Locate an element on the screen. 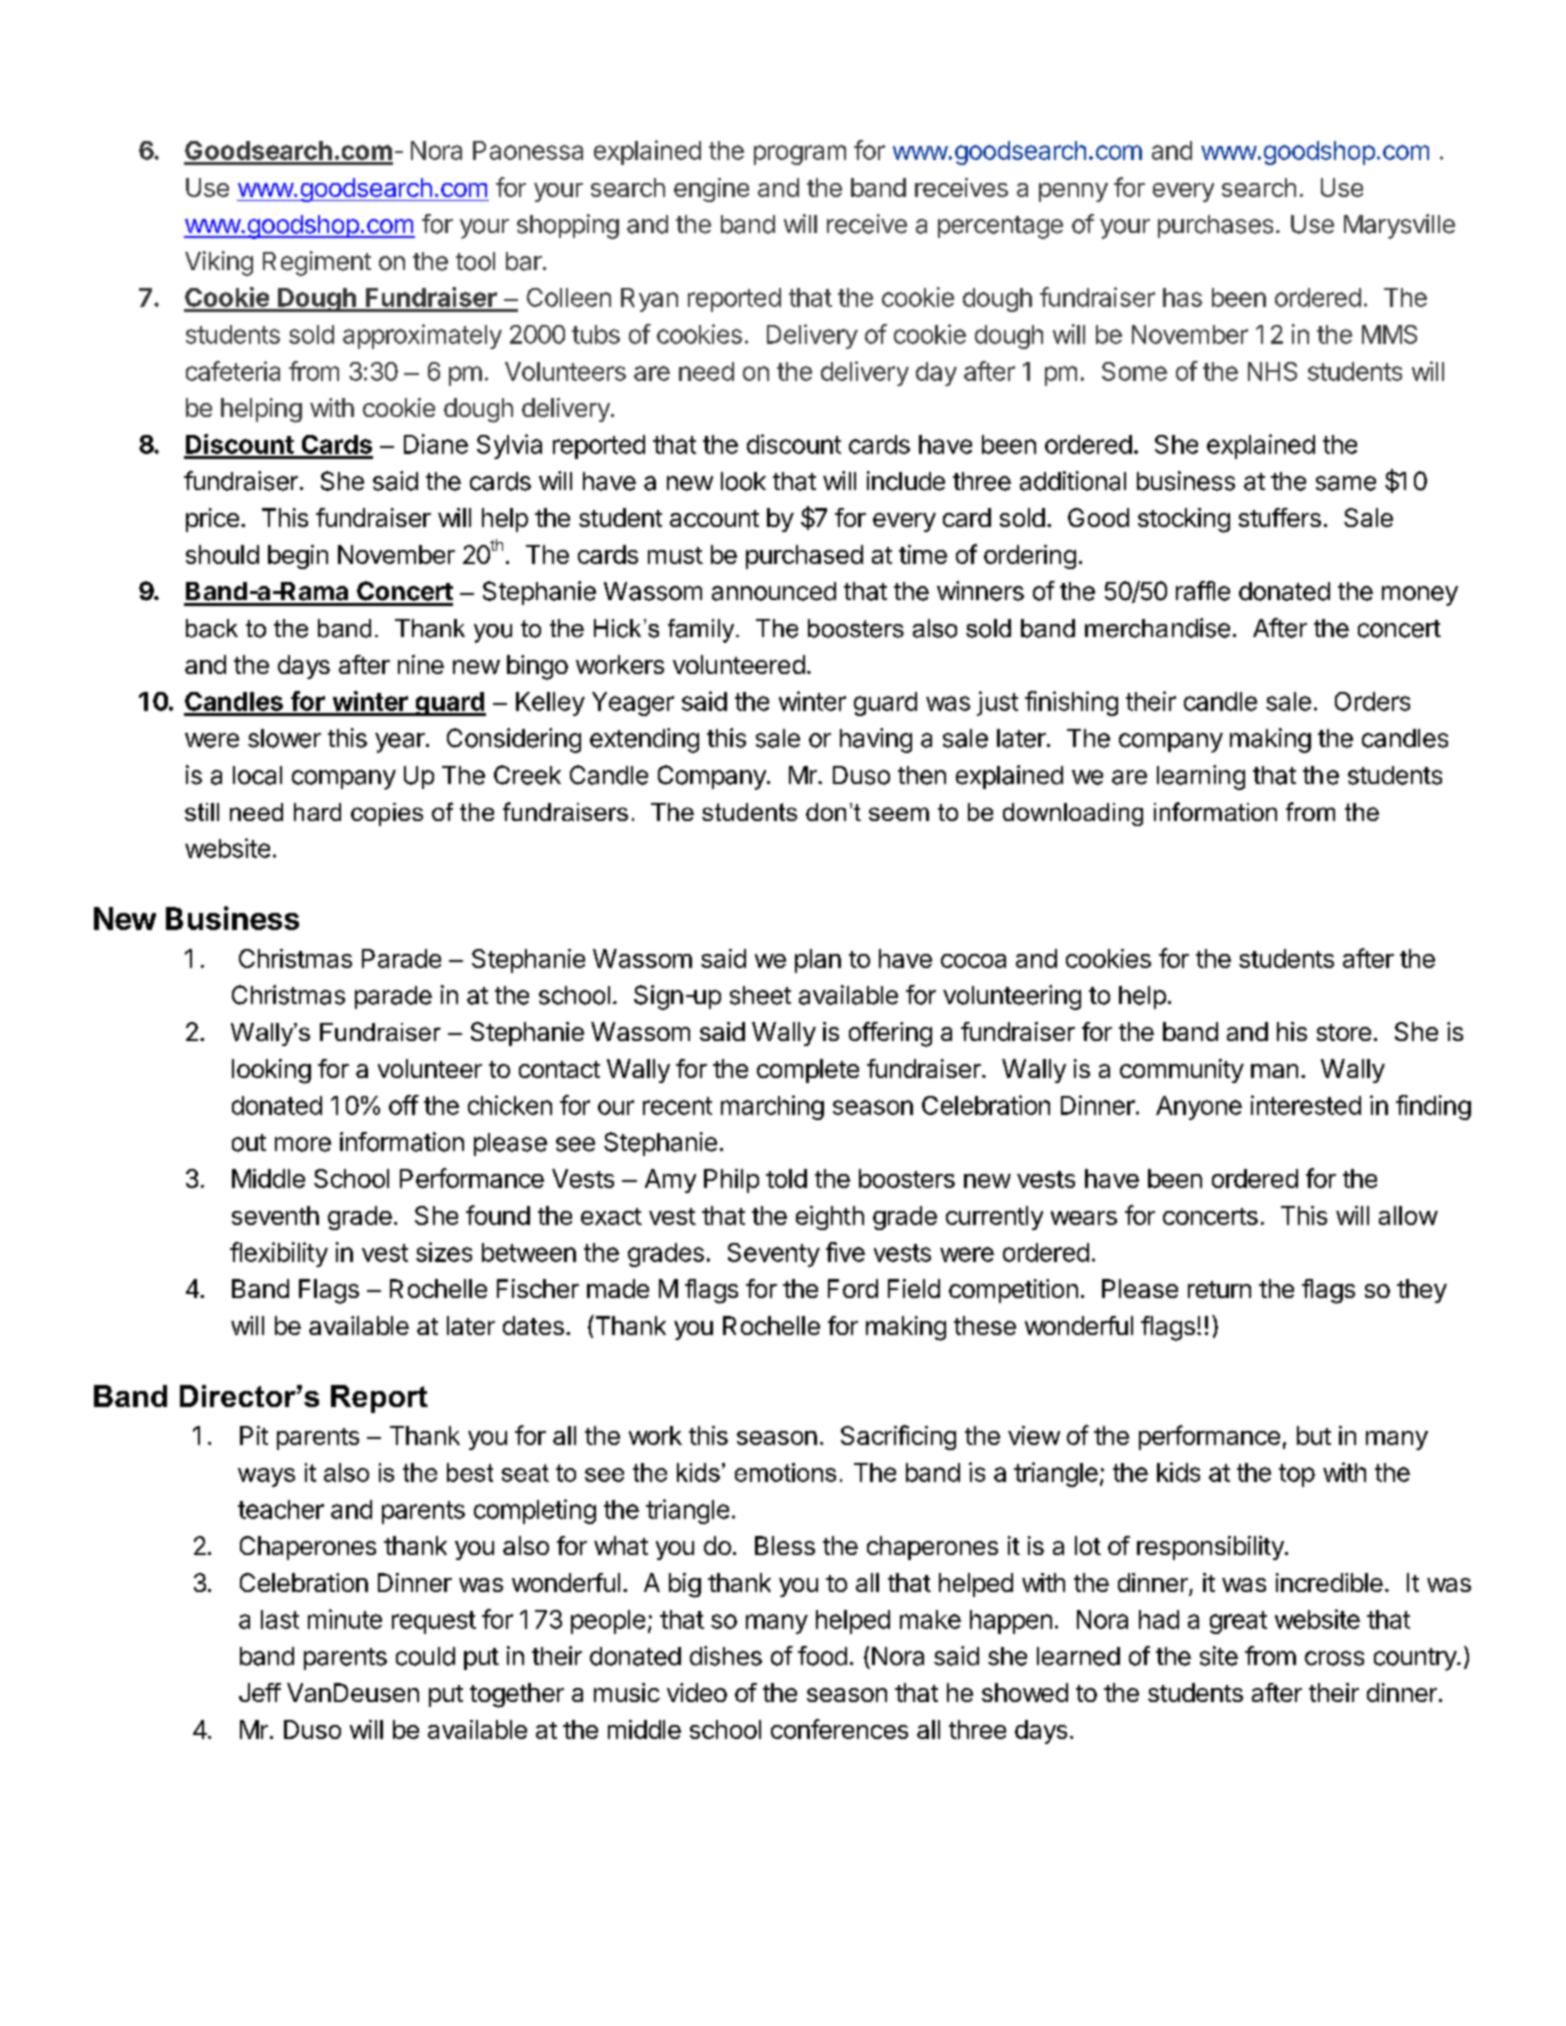  purchases is located at coordinates (1215, 226).
